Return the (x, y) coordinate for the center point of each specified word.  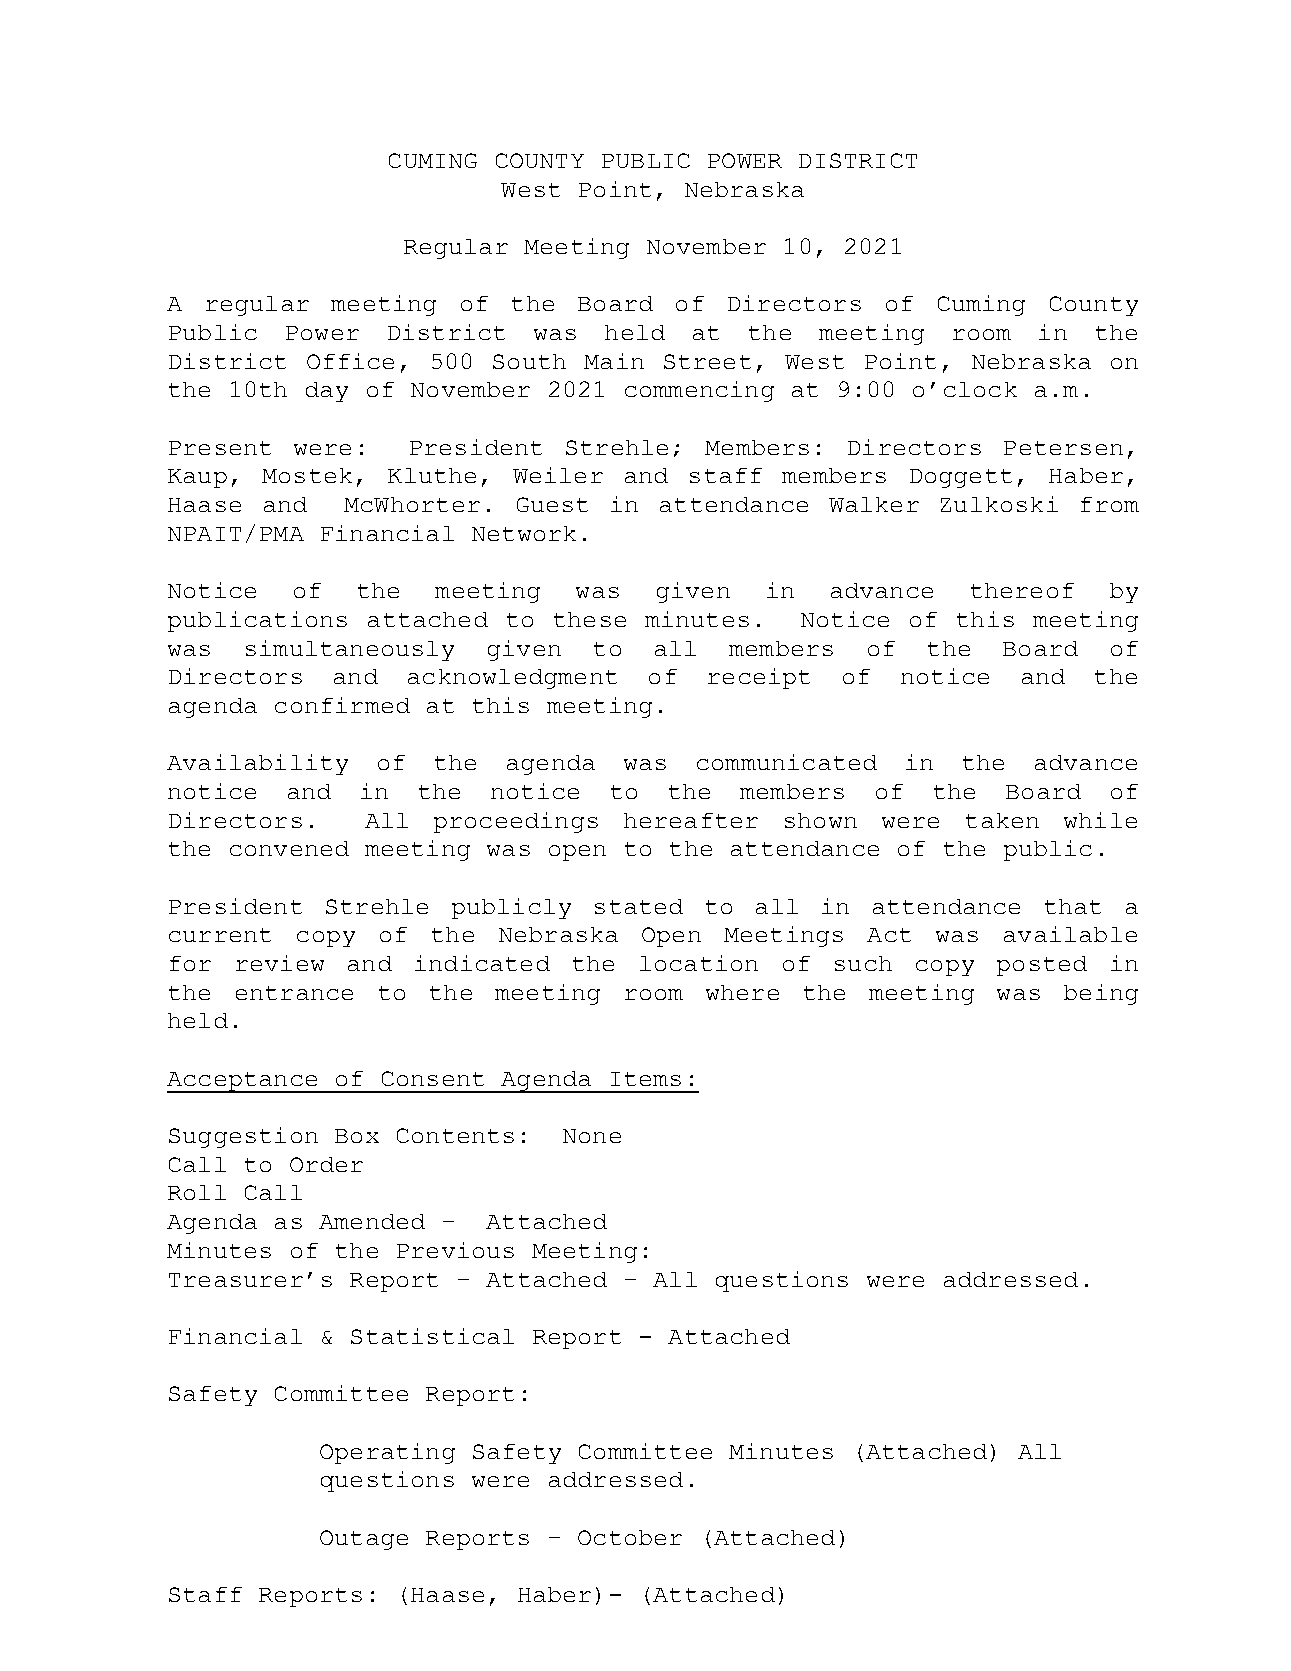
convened (289, 848)
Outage (364, 1540)
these (590, 619)
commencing (699, 391)
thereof (1022, 590)
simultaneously (350, 650)
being (1101, 994)
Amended (372, 1221)
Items (646, 1079)
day (327, 392)
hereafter (691, 820)
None (592, 1136)
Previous (455, 1250)
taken (1002, 820)
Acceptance (243, 1082)
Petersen (1063, 448)
